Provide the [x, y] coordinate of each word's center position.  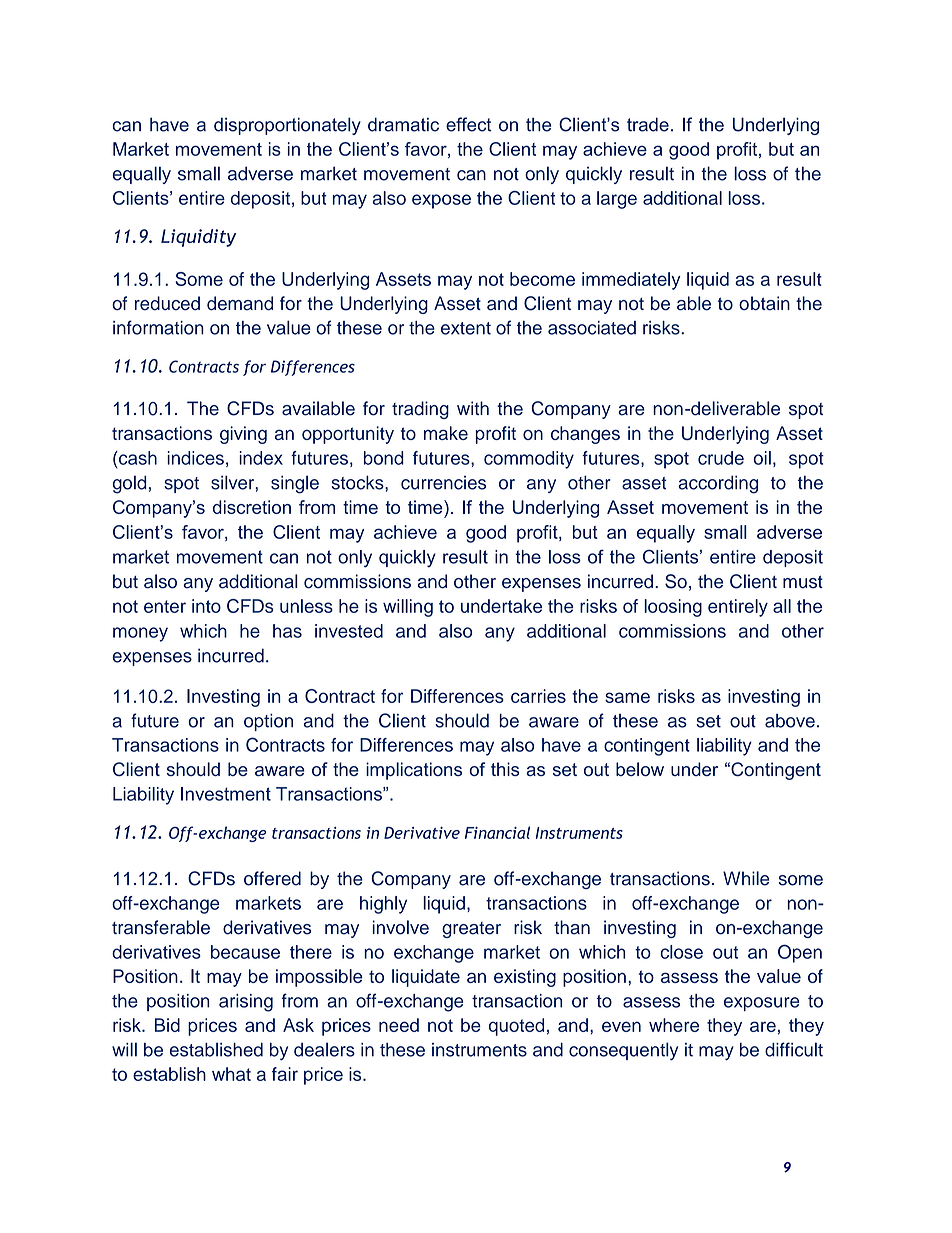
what [231, 1074]
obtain [764, 303]
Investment [226, 794]
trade [648, 124]
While [746, 878]
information [158, 327]
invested [349, 631]
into [206, 606]
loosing [673, 608]
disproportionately [287, 126]
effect [468, 124]
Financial [497, 832]
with [473, 408]
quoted [516, 1027]
